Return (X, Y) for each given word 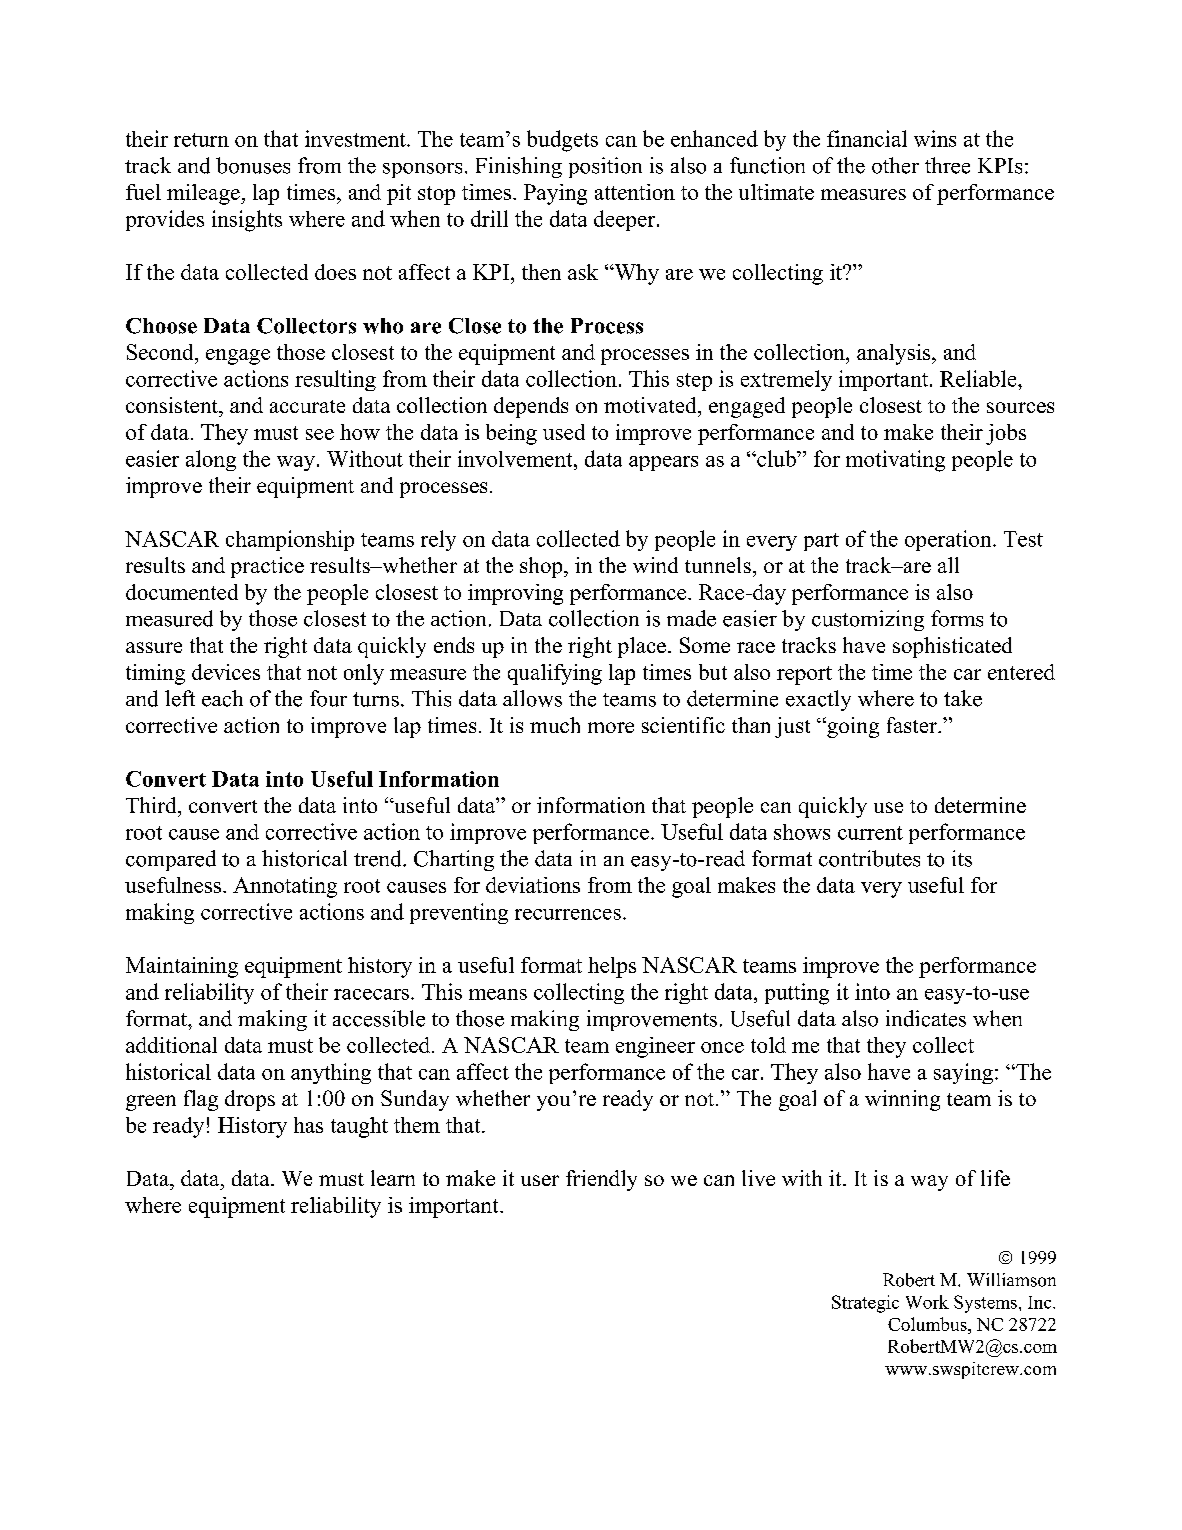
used (564, 432)
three (947, 165)
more (611, 727)
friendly (601, 1180)
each (222, 698)
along (211, 460)
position (605, 167)
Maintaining (182, 967)
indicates (926, 1018)
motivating (895, 461)
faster (913, 725)
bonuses (253, 165)
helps (612, 967)
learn (393, 1178)
